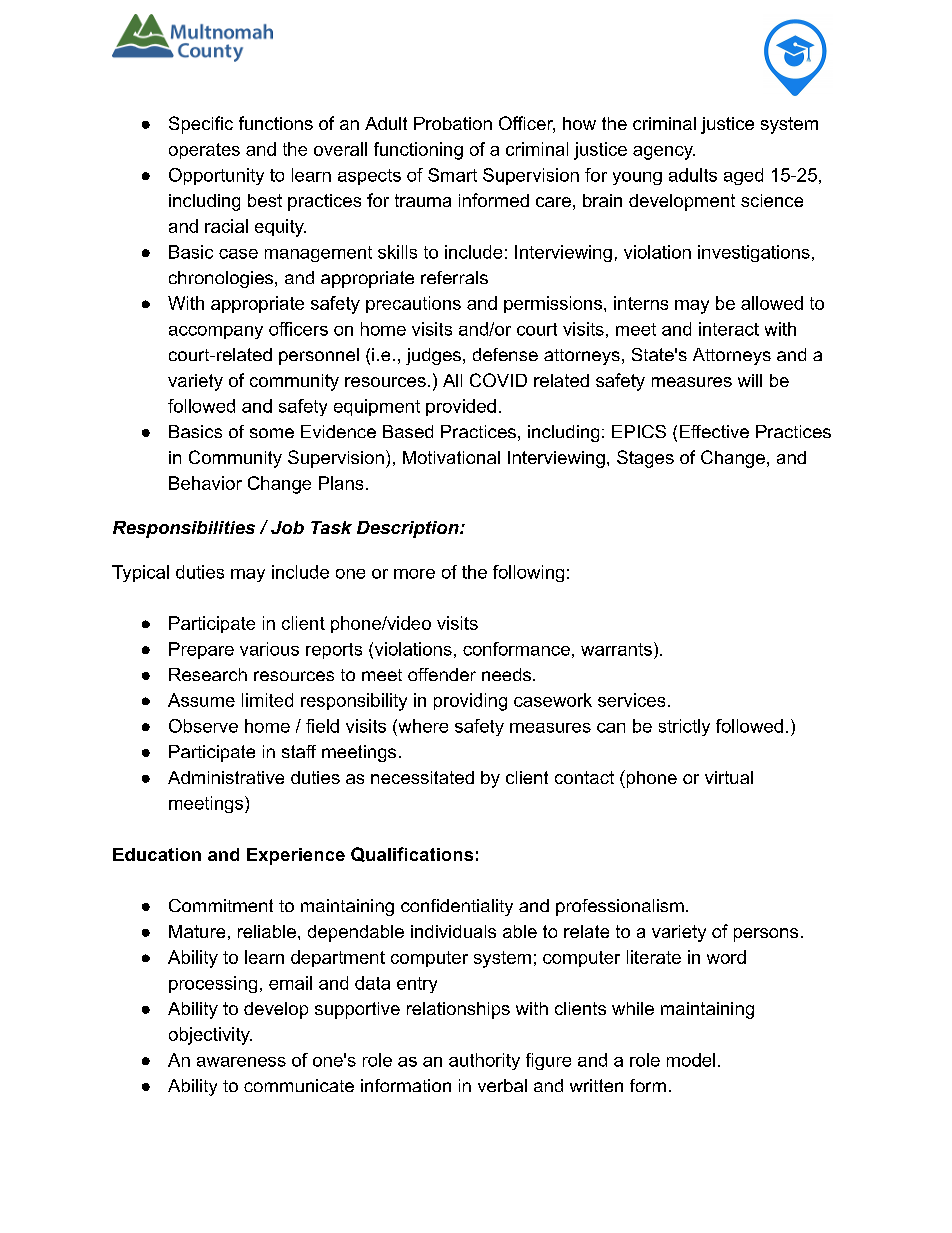 The width and height of the screenshot is (952, 1233). What do you see at coordinates (241, 1062) in the screenshot?
I see `awareness` at bounding box center [241, 1062].
